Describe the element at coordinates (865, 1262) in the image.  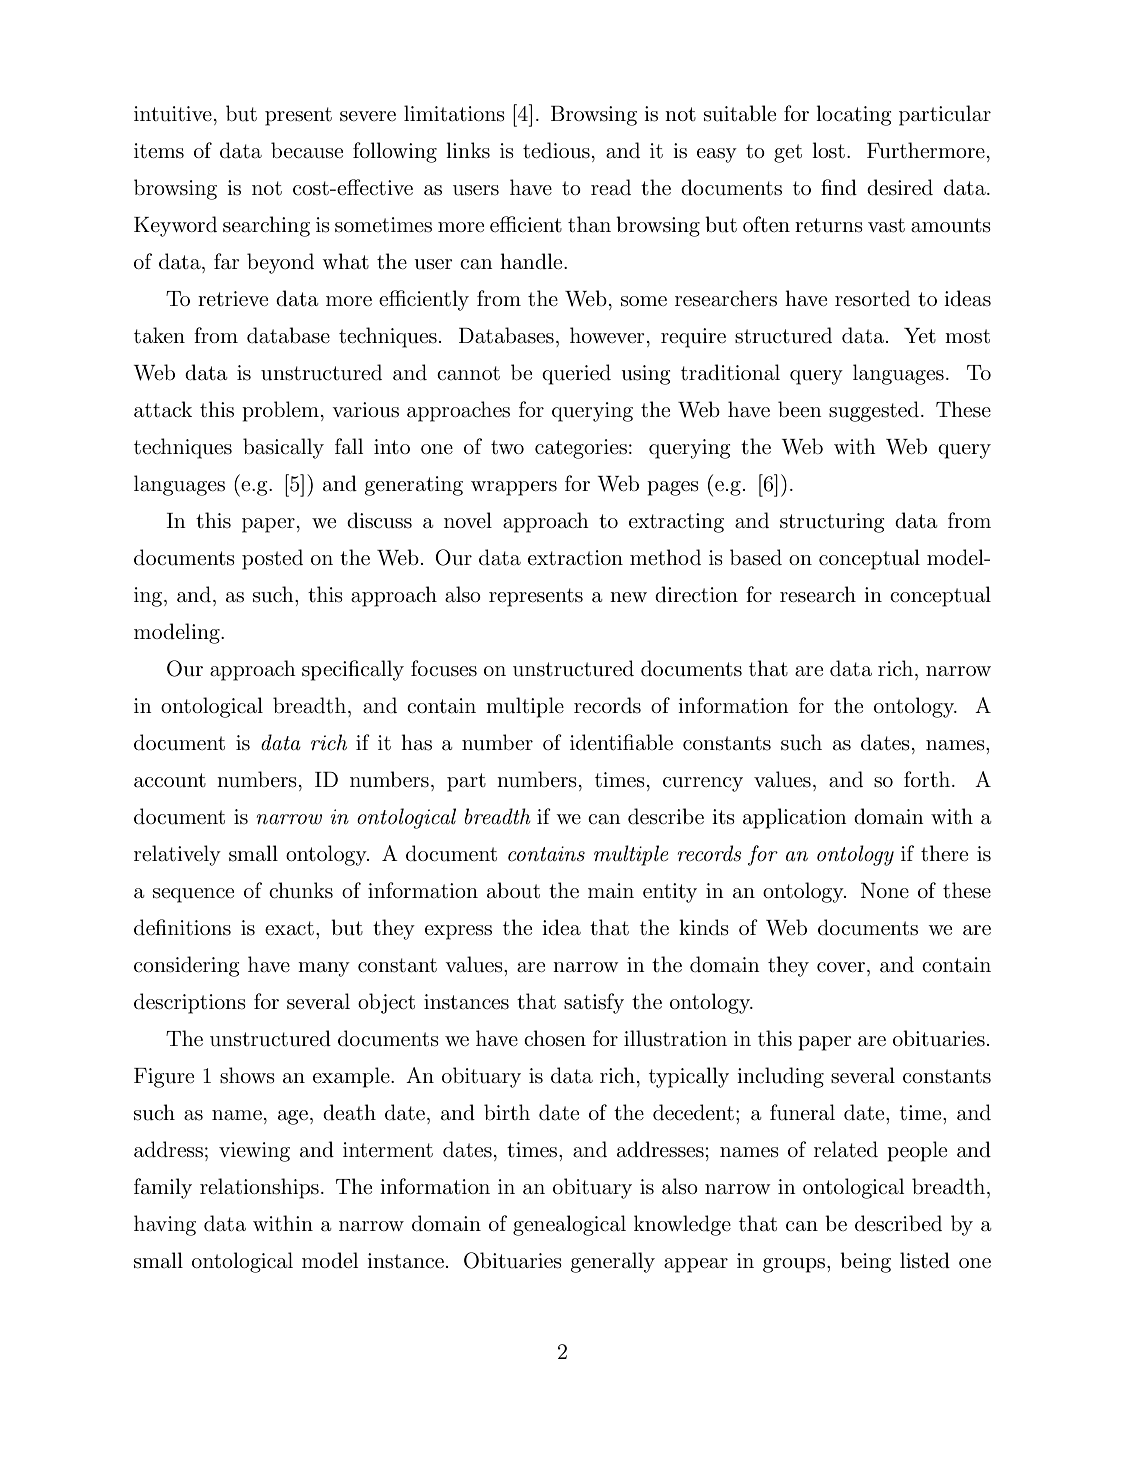
I see `being` at that location.
